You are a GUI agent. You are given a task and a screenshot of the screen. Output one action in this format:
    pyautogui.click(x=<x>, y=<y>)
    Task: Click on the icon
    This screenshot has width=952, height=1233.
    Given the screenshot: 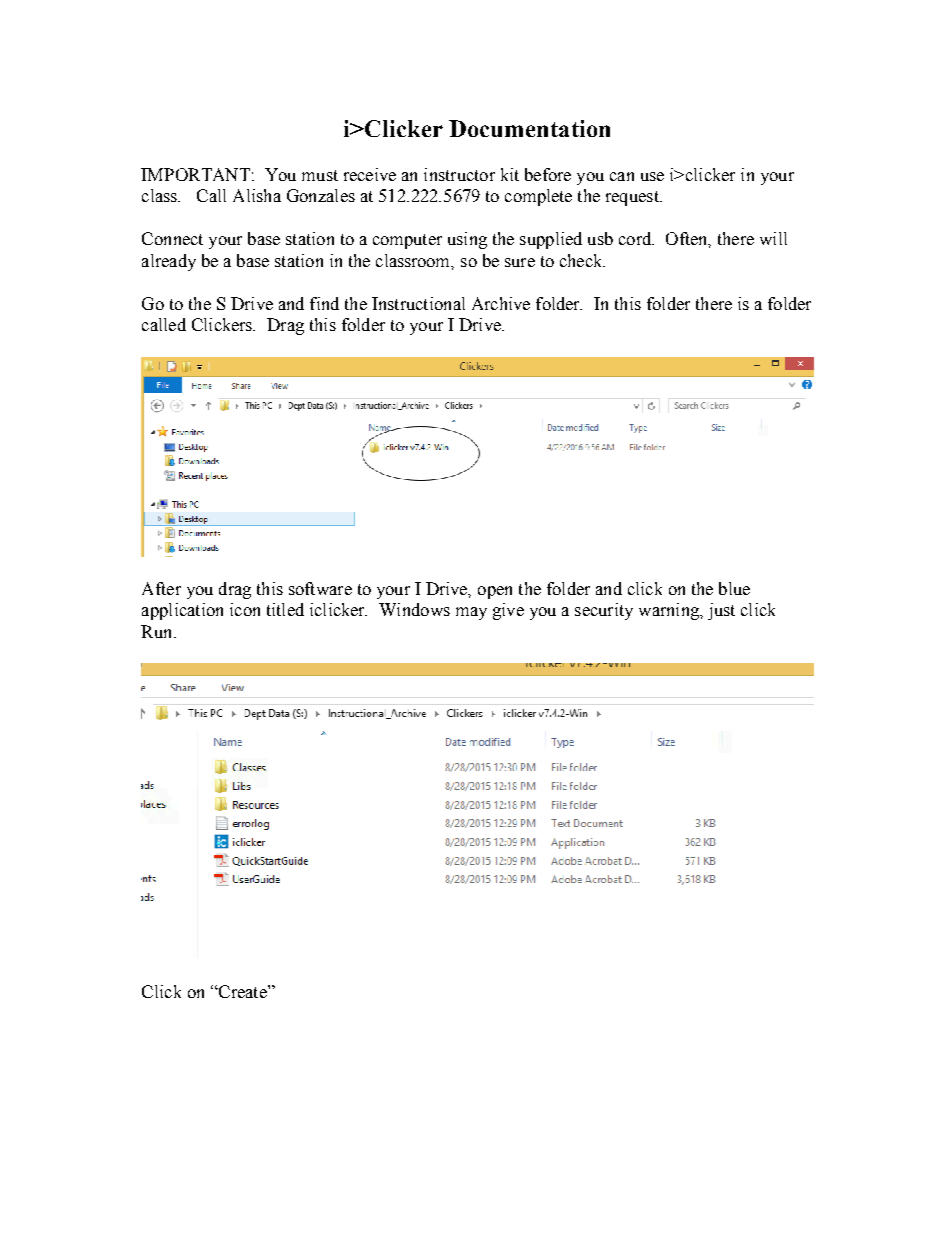 What is the action you would take?
    pyautogui.click(x=245, y=609)
